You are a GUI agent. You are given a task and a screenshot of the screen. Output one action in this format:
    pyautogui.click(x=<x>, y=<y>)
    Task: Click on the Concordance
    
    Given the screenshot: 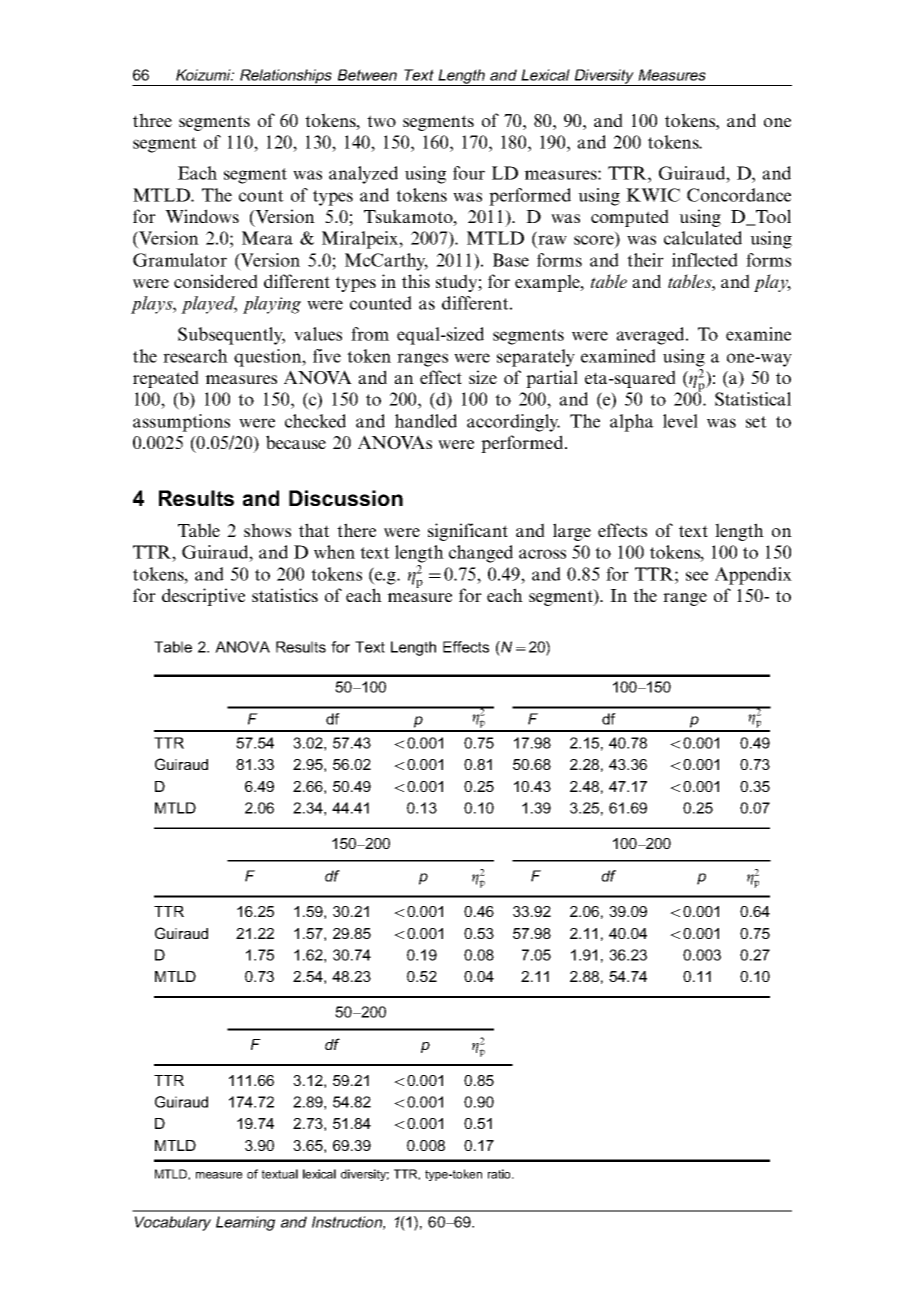 What is the action you would take?
    pyautogui.click(x=739, y=195)
